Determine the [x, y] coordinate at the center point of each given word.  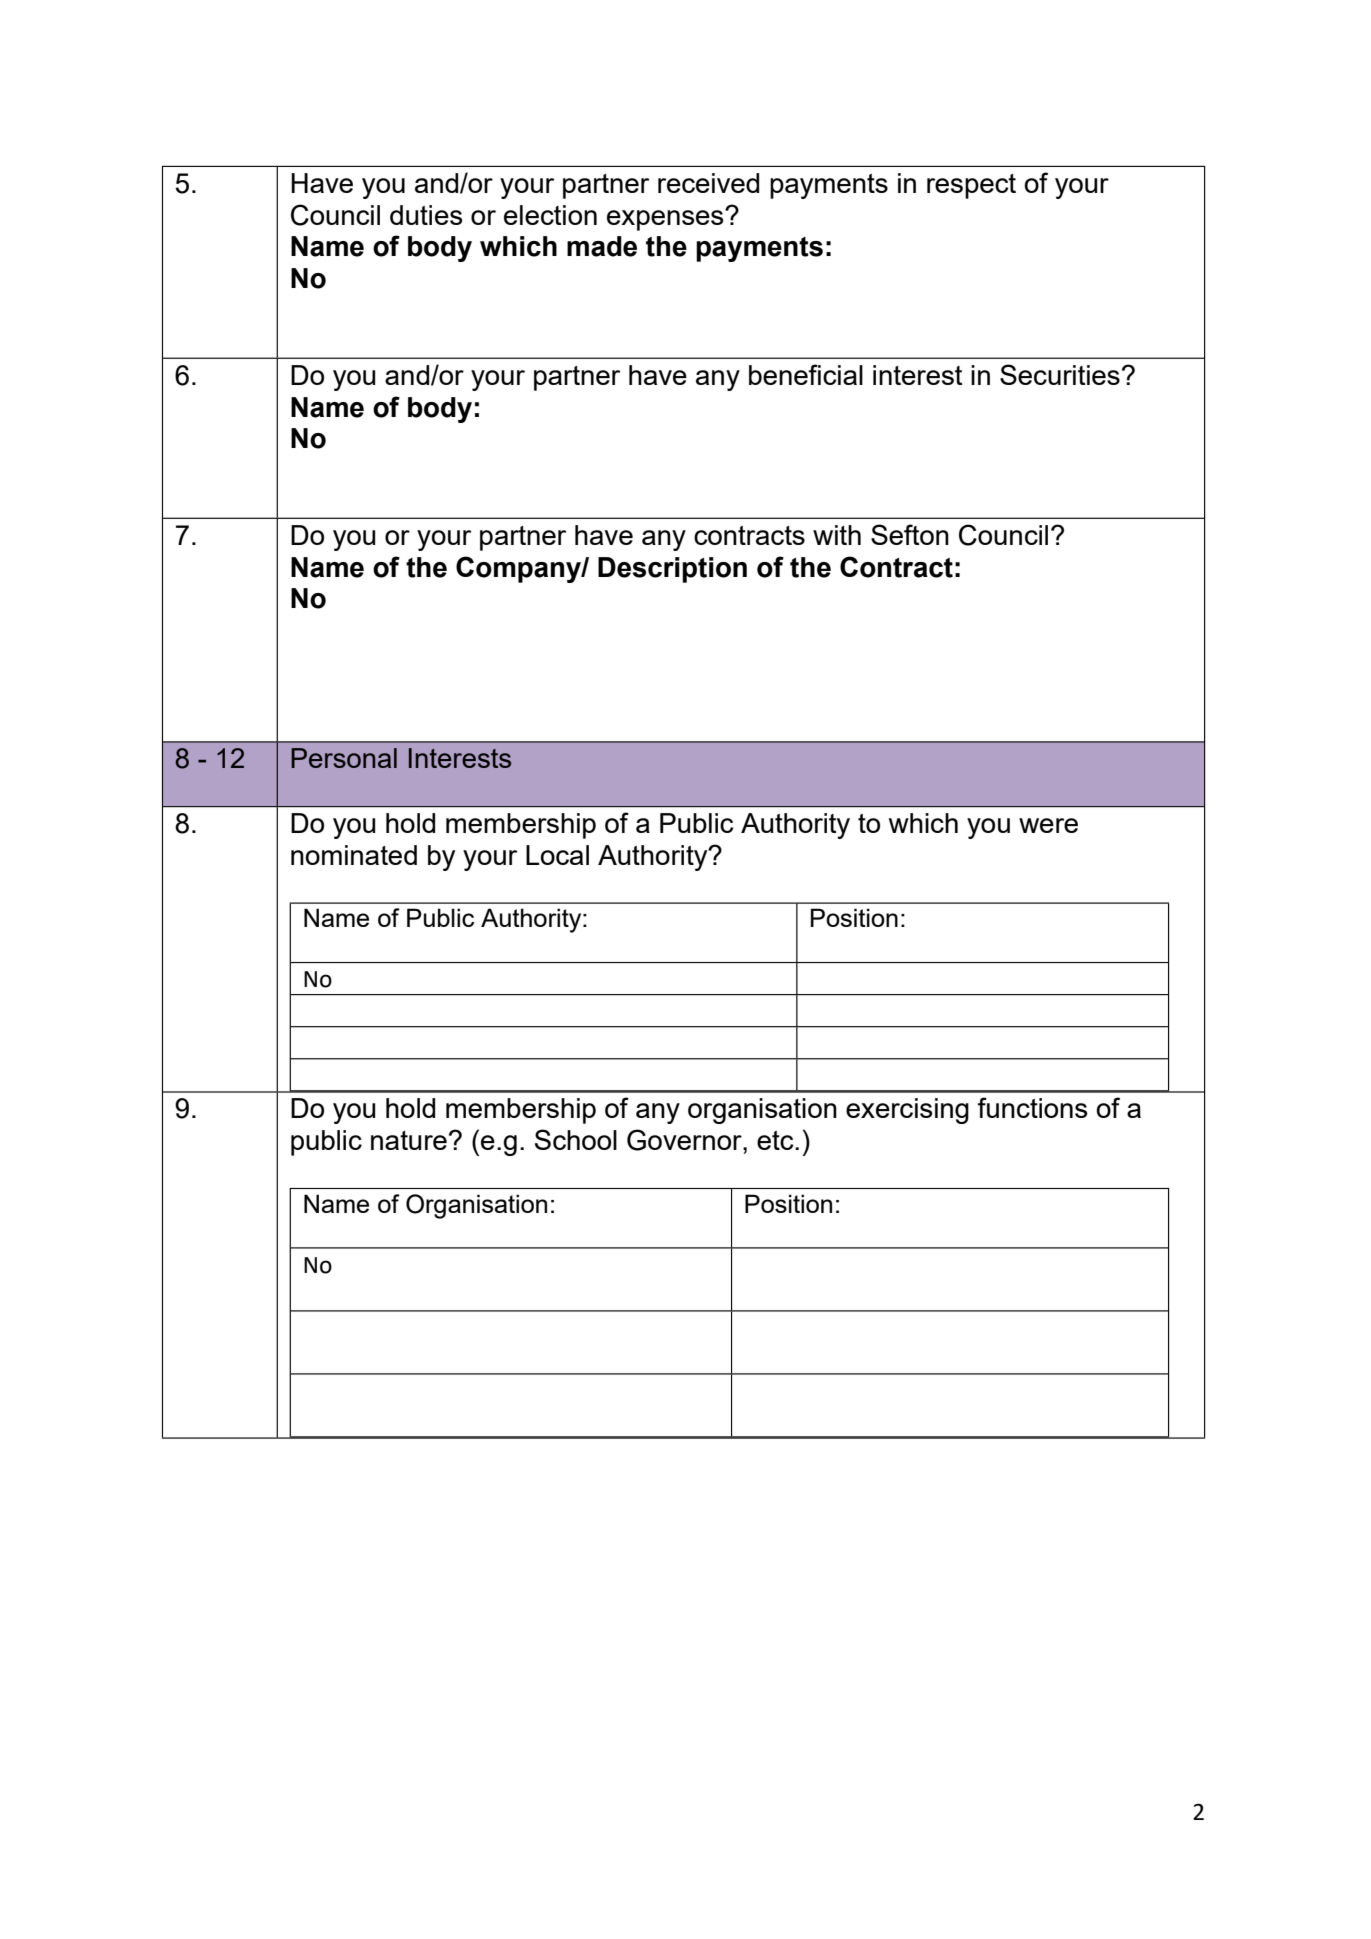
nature [409, 1140]
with [837, 535]
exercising [907, 1111]
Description [672, 570]
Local [557, 855]
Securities [1060, 374]
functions [1032, 1107]
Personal [344, 758]
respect [971, 186]
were [1048, 825]
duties [426, 215]
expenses [666, 220]
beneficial [806, 374]
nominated [354, 855]
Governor [685, 1140]
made [602, 246]
